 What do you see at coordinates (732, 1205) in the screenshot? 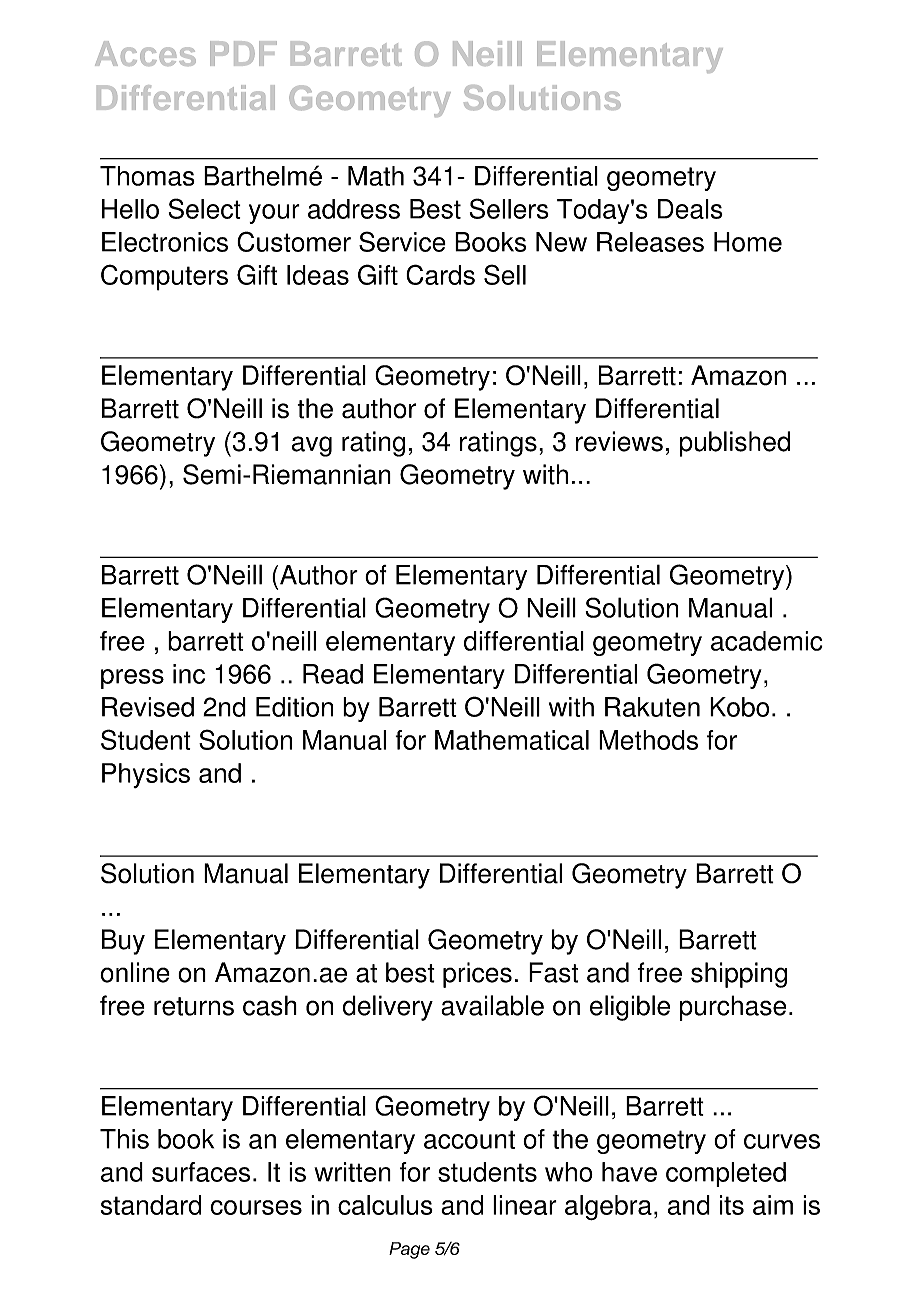
I see `its` at bounding box center [732, 1205].
